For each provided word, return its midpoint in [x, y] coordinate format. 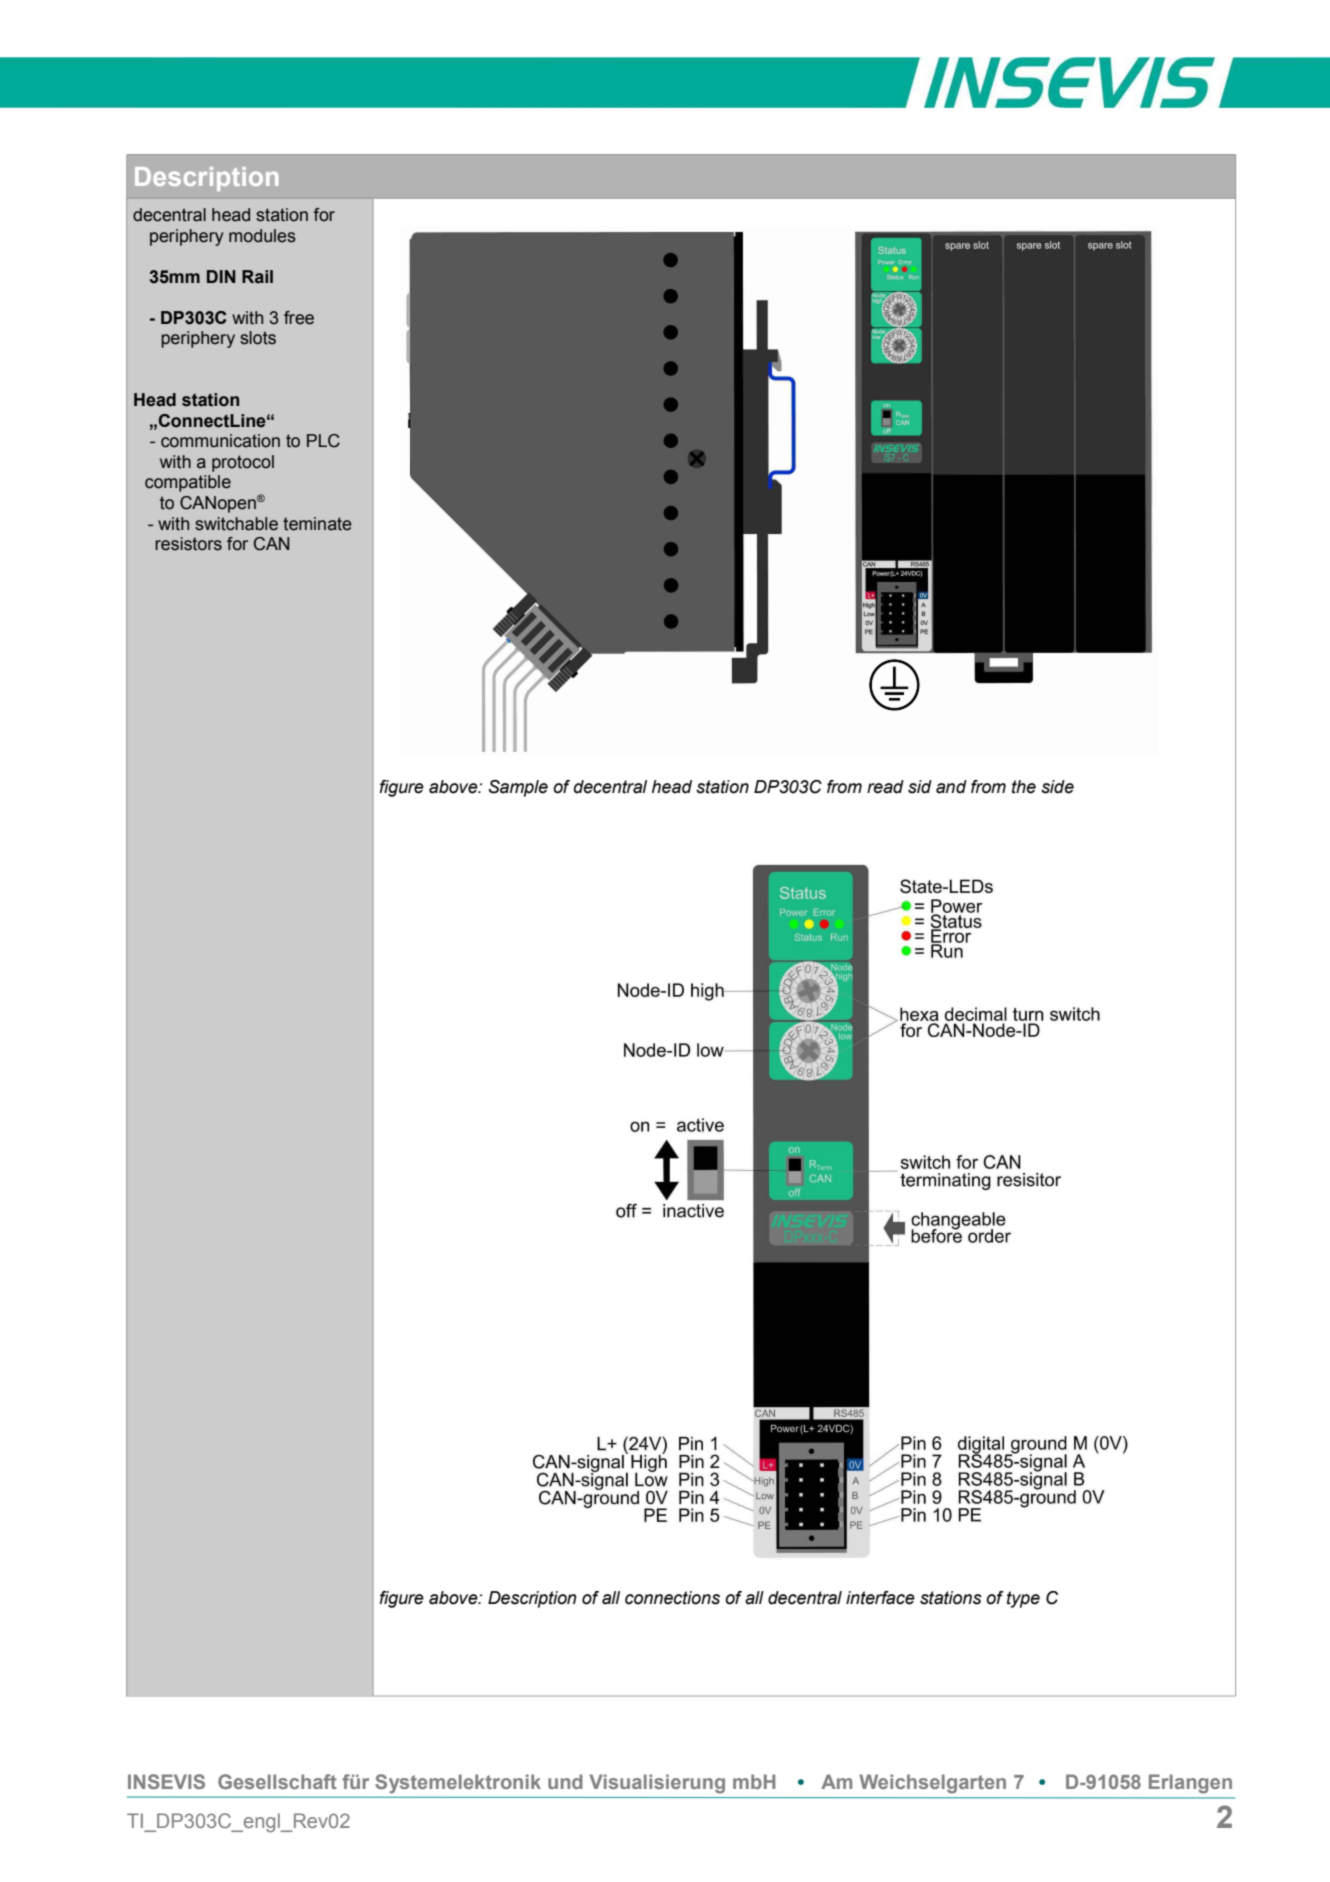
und [565, 1781]
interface [880, 1598]
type [1023, 1599]
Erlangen [1190, 1784]
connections [672, 1598]
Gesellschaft [277, 1781]
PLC [323, 441]
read [885, 787]
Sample [518, 788]
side [1057, 787]
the [1024, 787]
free [299, 318]
